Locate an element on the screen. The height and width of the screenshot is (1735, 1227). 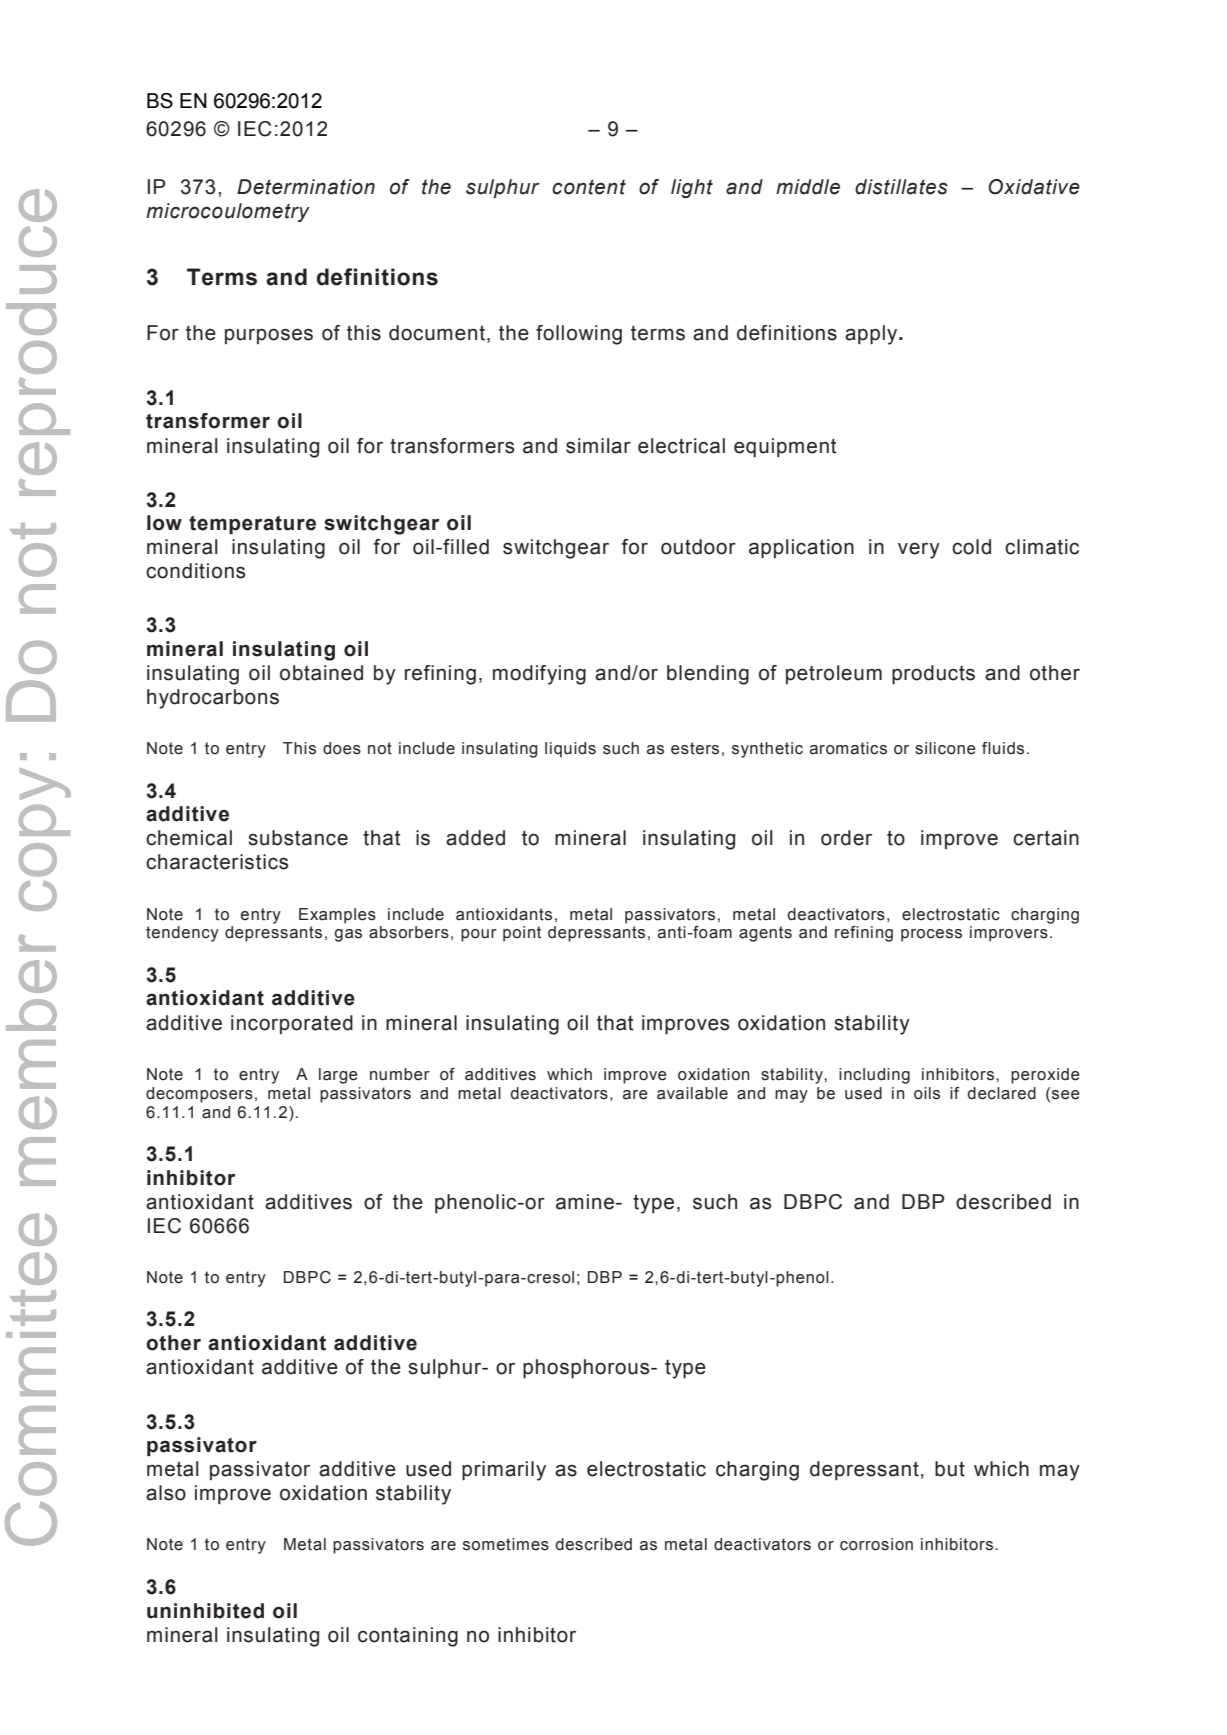
oils is located at coordinates (927, 1093).
